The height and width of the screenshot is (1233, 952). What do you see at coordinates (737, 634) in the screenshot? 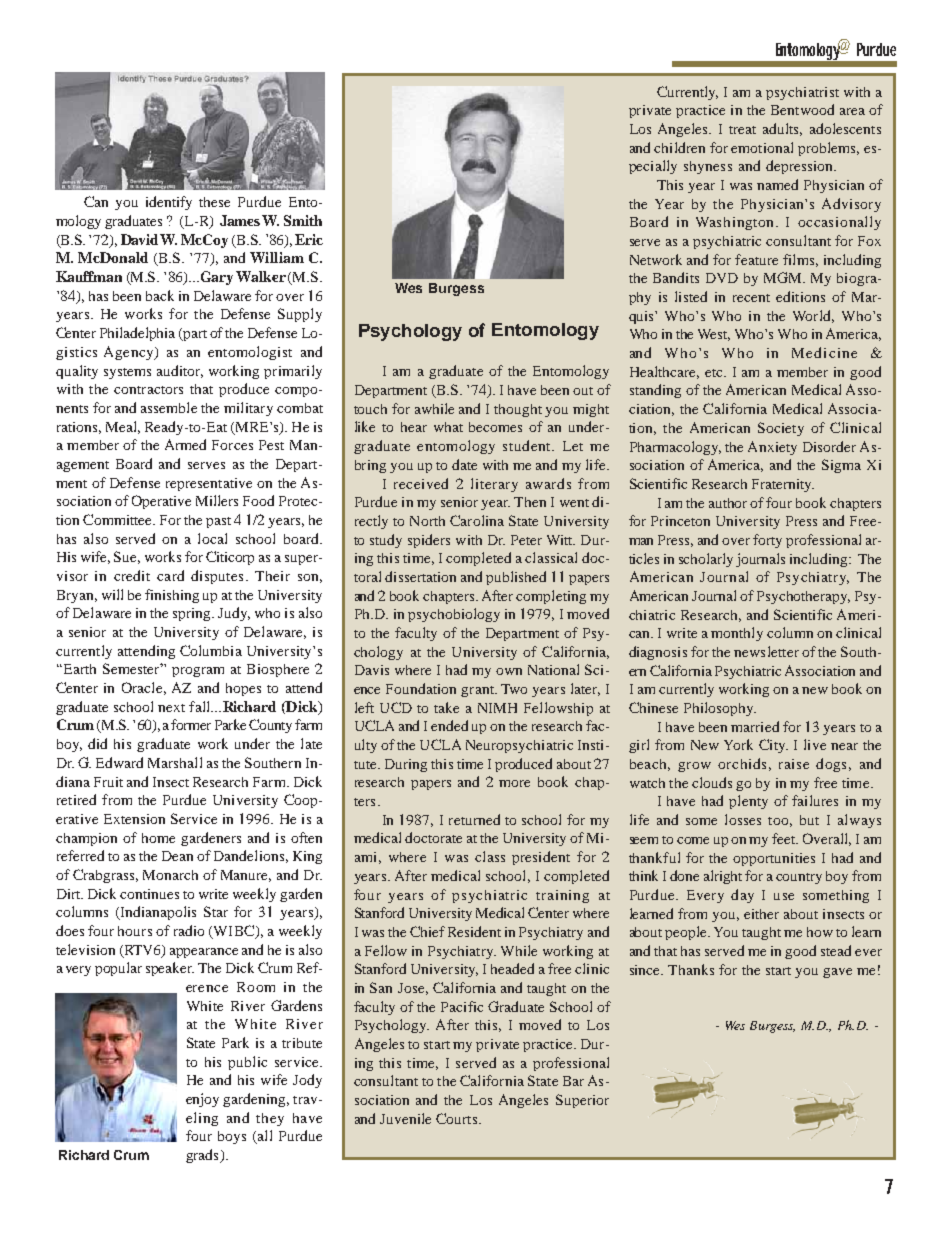
I see `monthly` at bounding box center [737, 634].
